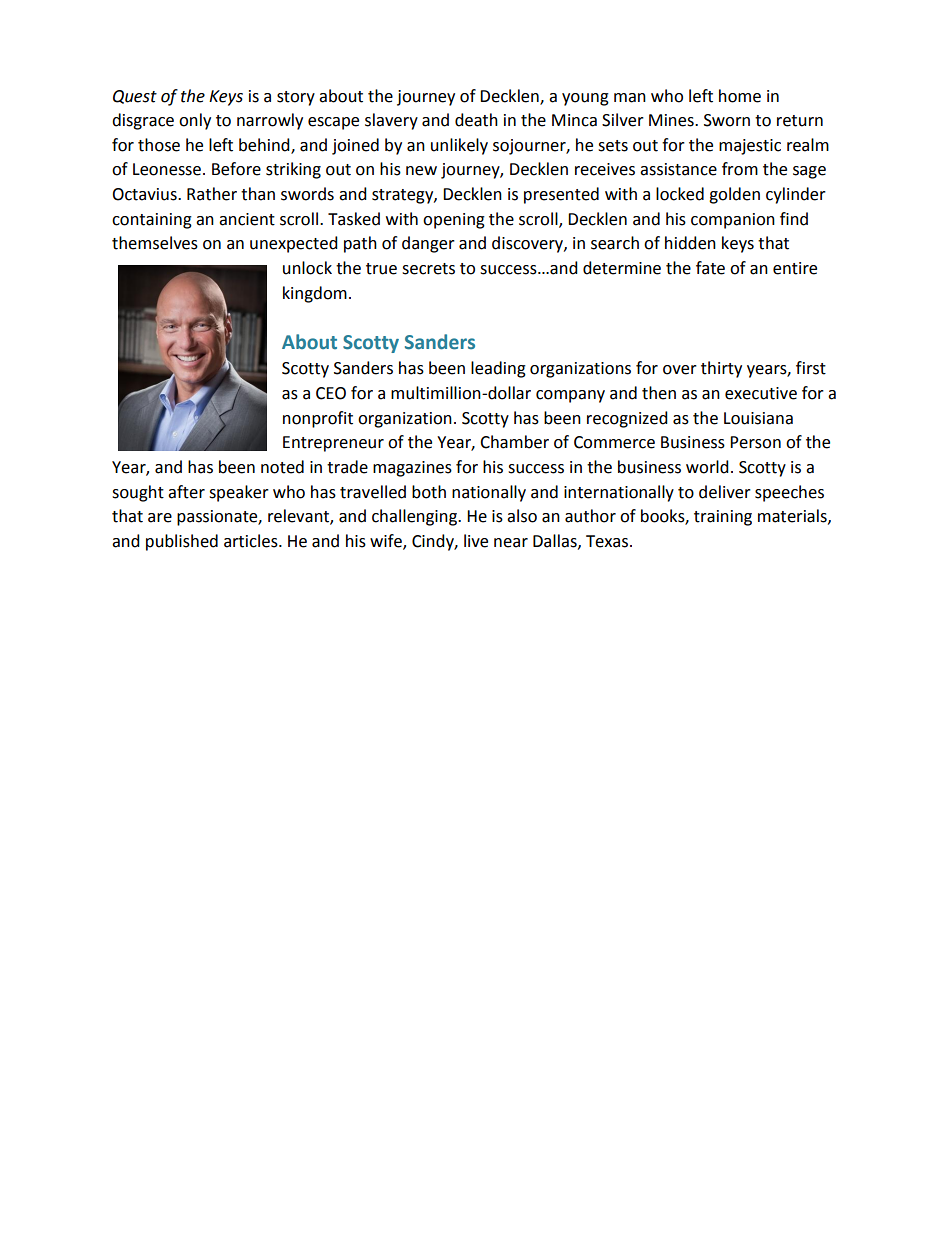 This image has height=1233, width=952. I want to click on ancient, so click(247, 219).
